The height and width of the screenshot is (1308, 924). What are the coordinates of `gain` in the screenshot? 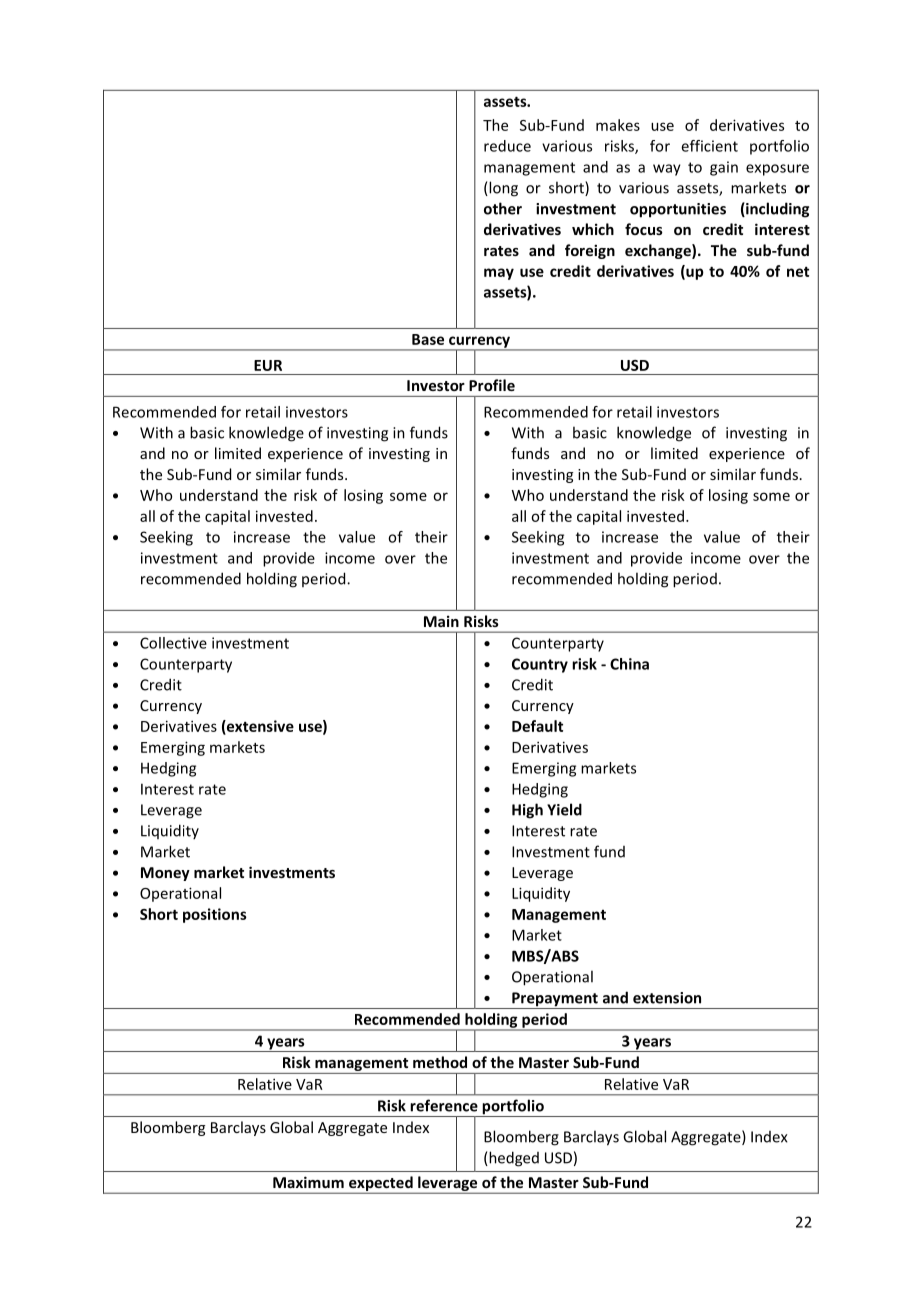 It's located at (724, 168).
